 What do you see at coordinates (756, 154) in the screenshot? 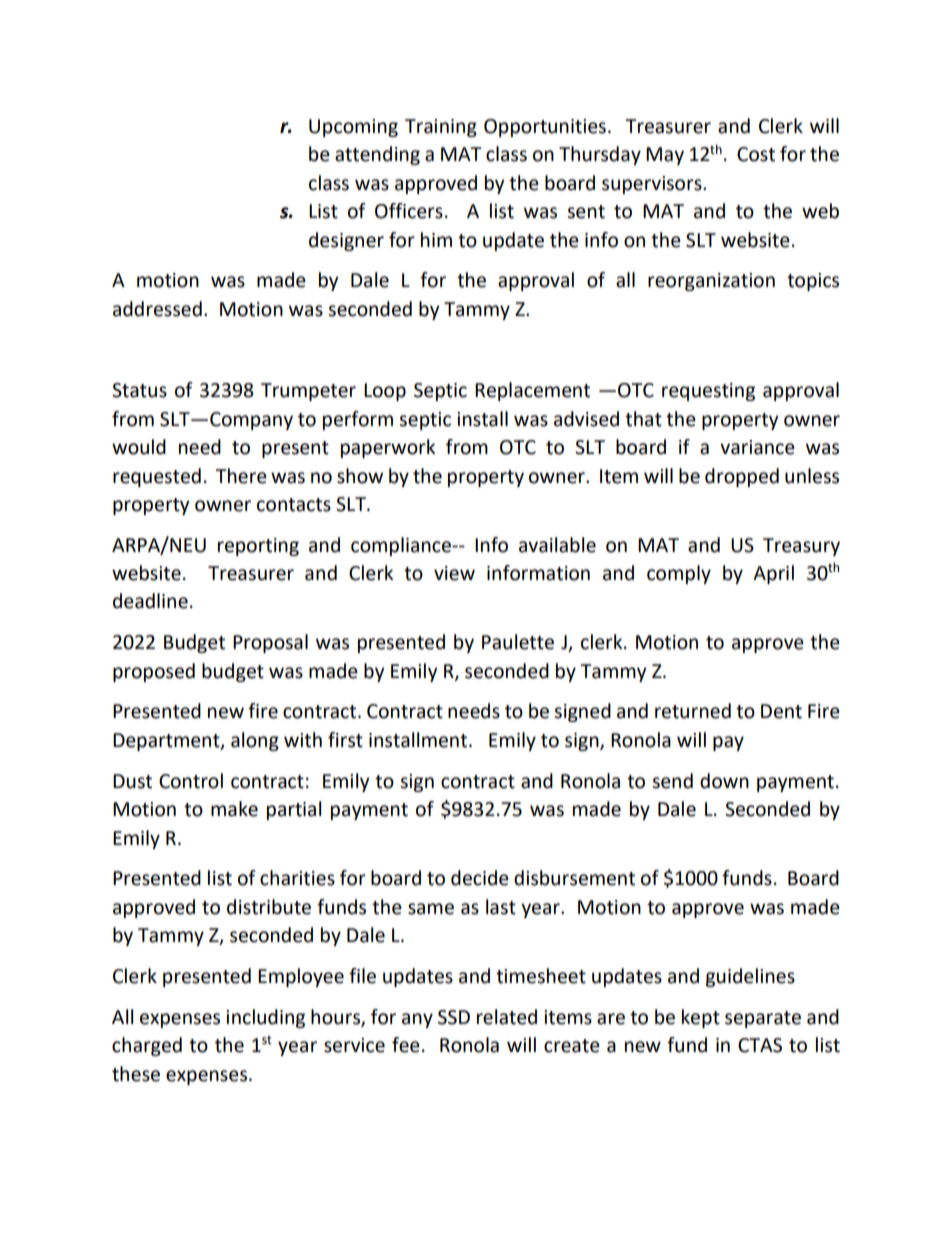
I see `Cost` at bounding box center [756, 154].
